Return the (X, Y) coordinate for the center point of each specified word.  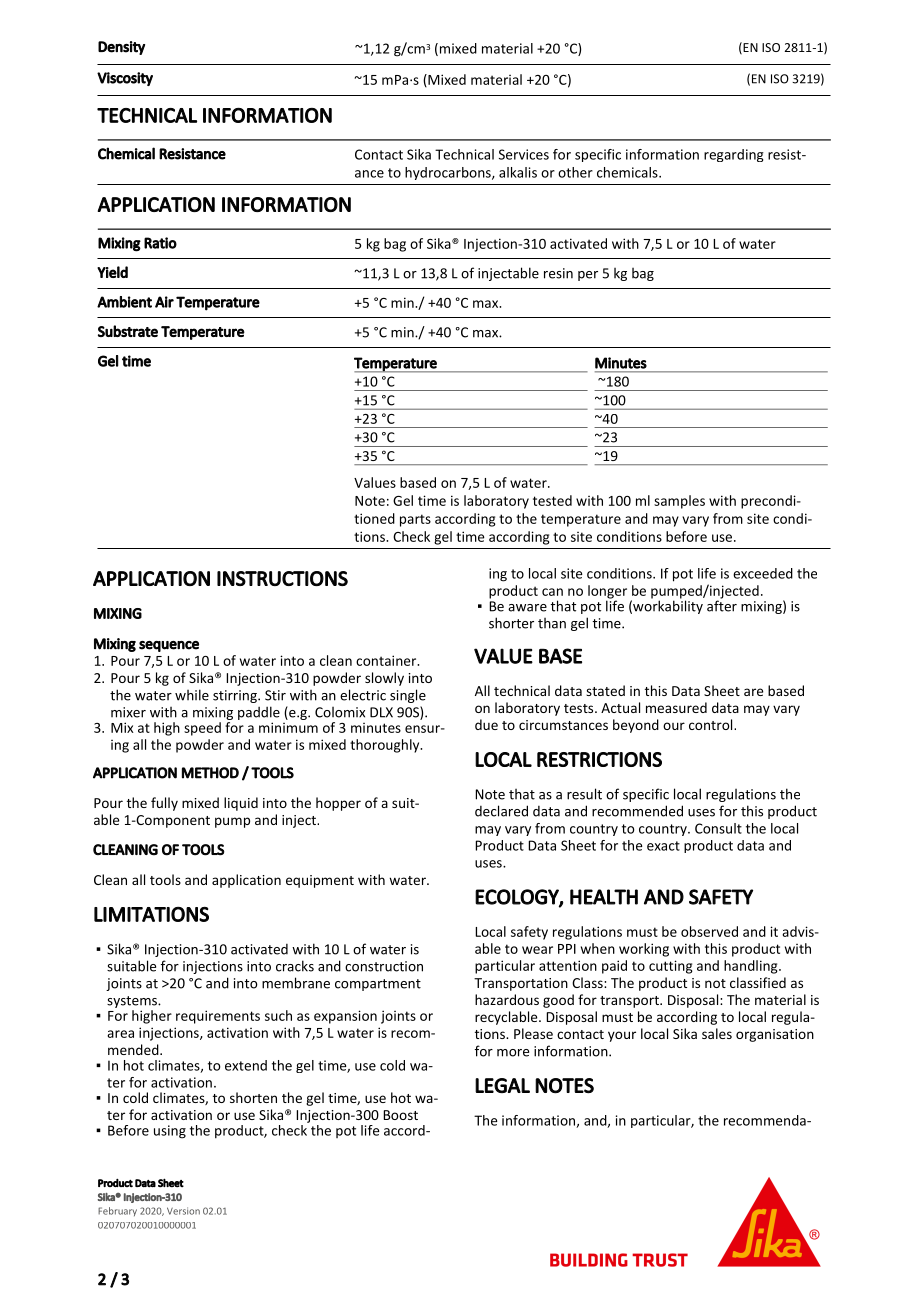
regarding (734, 155)
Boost (400, 1115)
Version (183, 1211)
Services (524, 154)
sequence (169, 646)
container (387, 660)
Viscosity (125, 79)
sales (717, 1033)
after (722, 605)
